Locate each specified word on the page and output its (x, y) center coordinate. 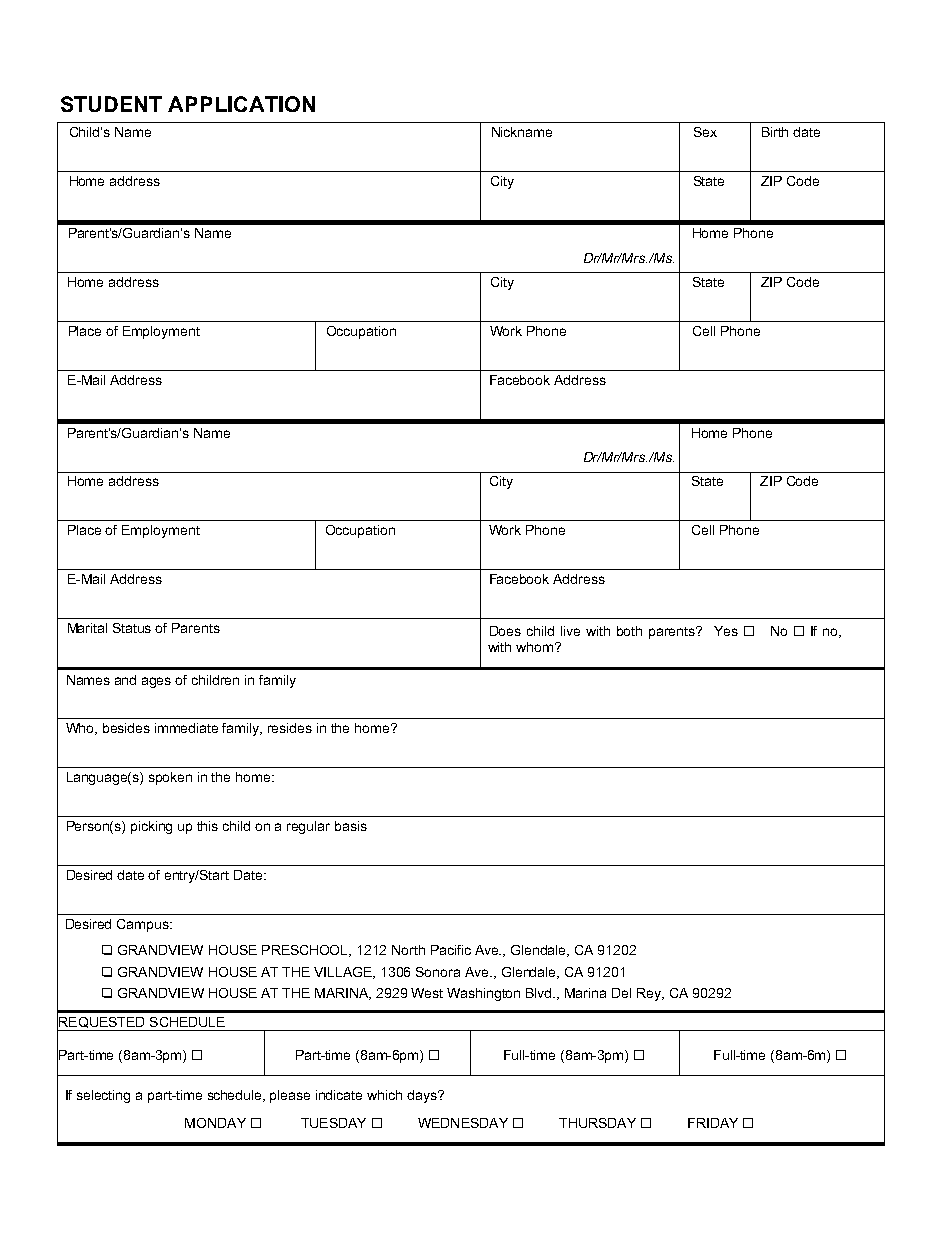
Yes (726, 631)
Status (132, 628)
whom (536, 647)
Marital (87, 628)
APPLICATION (241, 104)
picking (151, 827)
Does (505, 631)
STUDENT (111, 104)
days (423, 1096)
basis (351, 826)
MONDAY (215, 1123)
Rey (650, 994)
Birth (775, 132)
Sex (705, 132)
